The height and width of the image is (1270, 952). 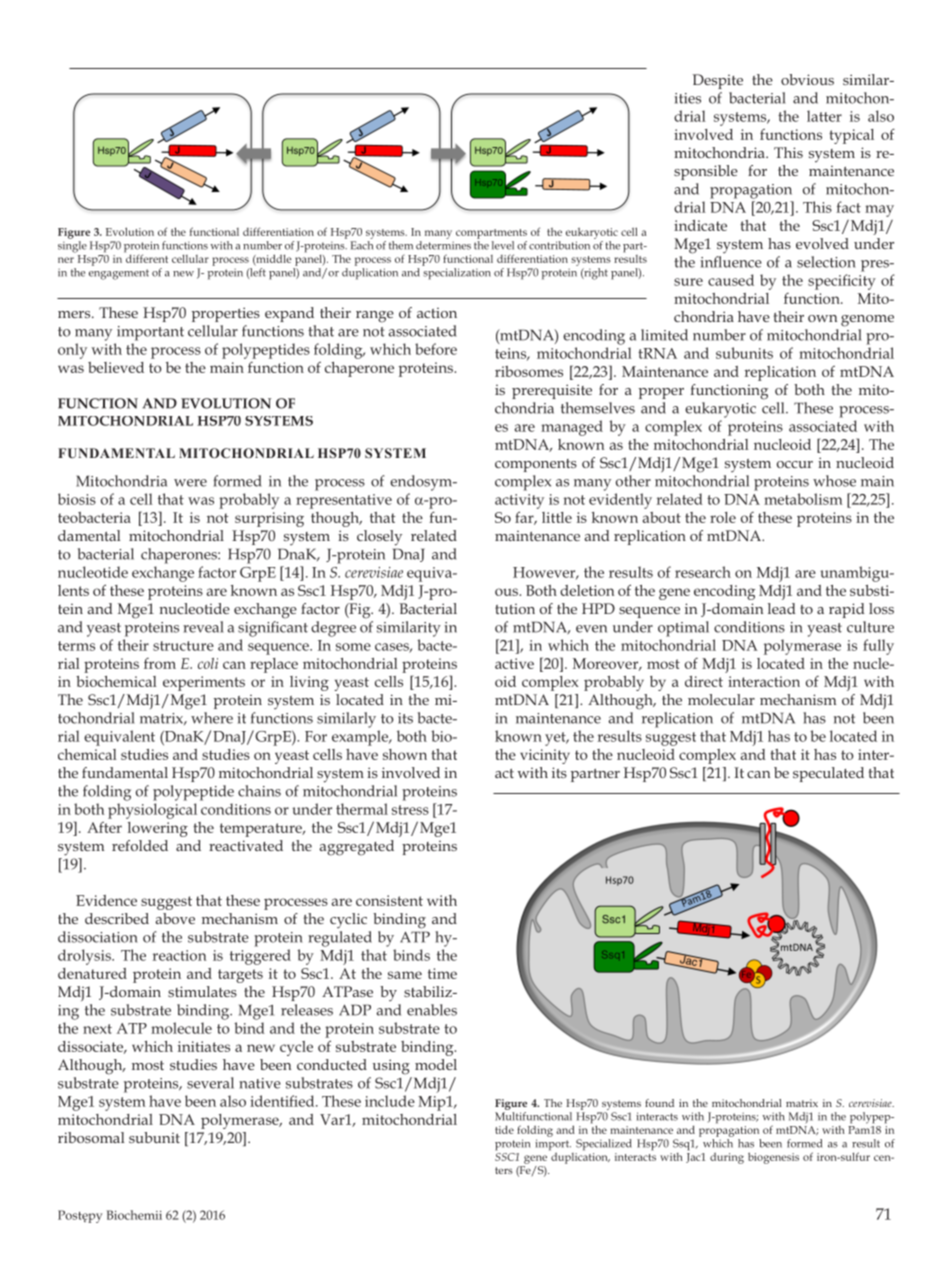 What do you see at coordinates (436, 349) in the image?
I see `before` at bounding box center [436, 349].
